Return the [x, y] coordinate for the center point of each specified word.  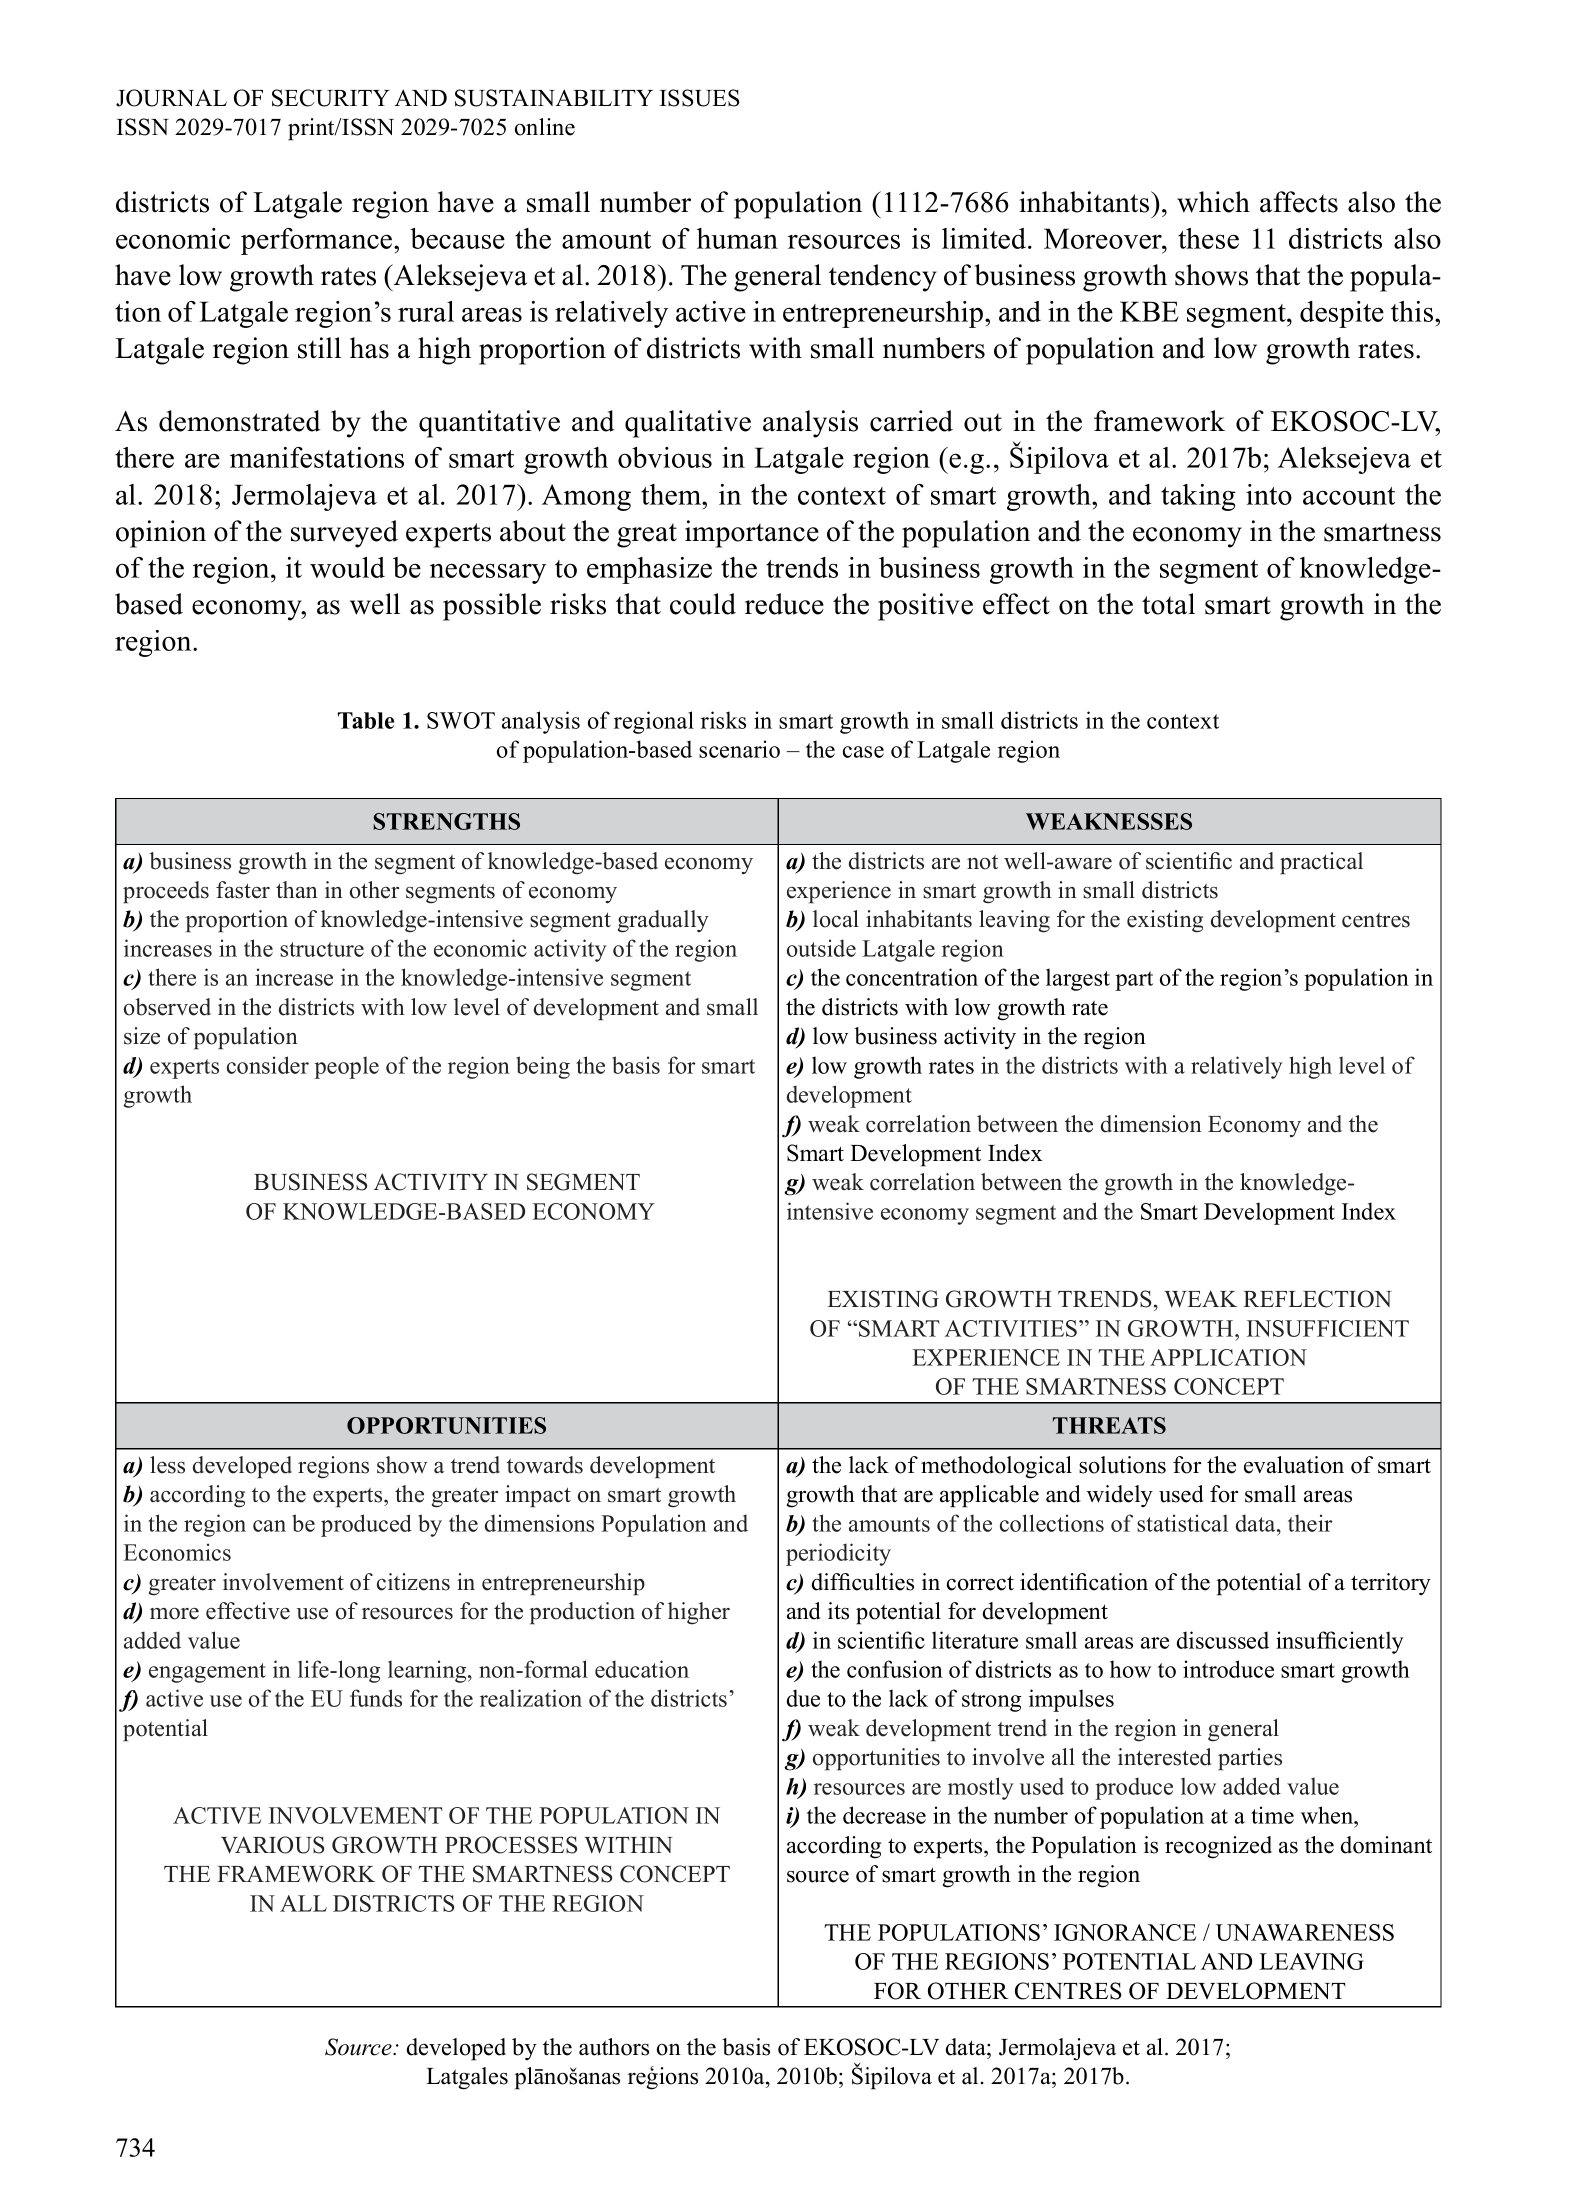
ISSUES [699, 98]
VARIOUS [272, 1845]
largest [1078, 979]
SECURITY [331, 98]
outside [821, 948]
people [346, 1068]
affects [1299, 202]
